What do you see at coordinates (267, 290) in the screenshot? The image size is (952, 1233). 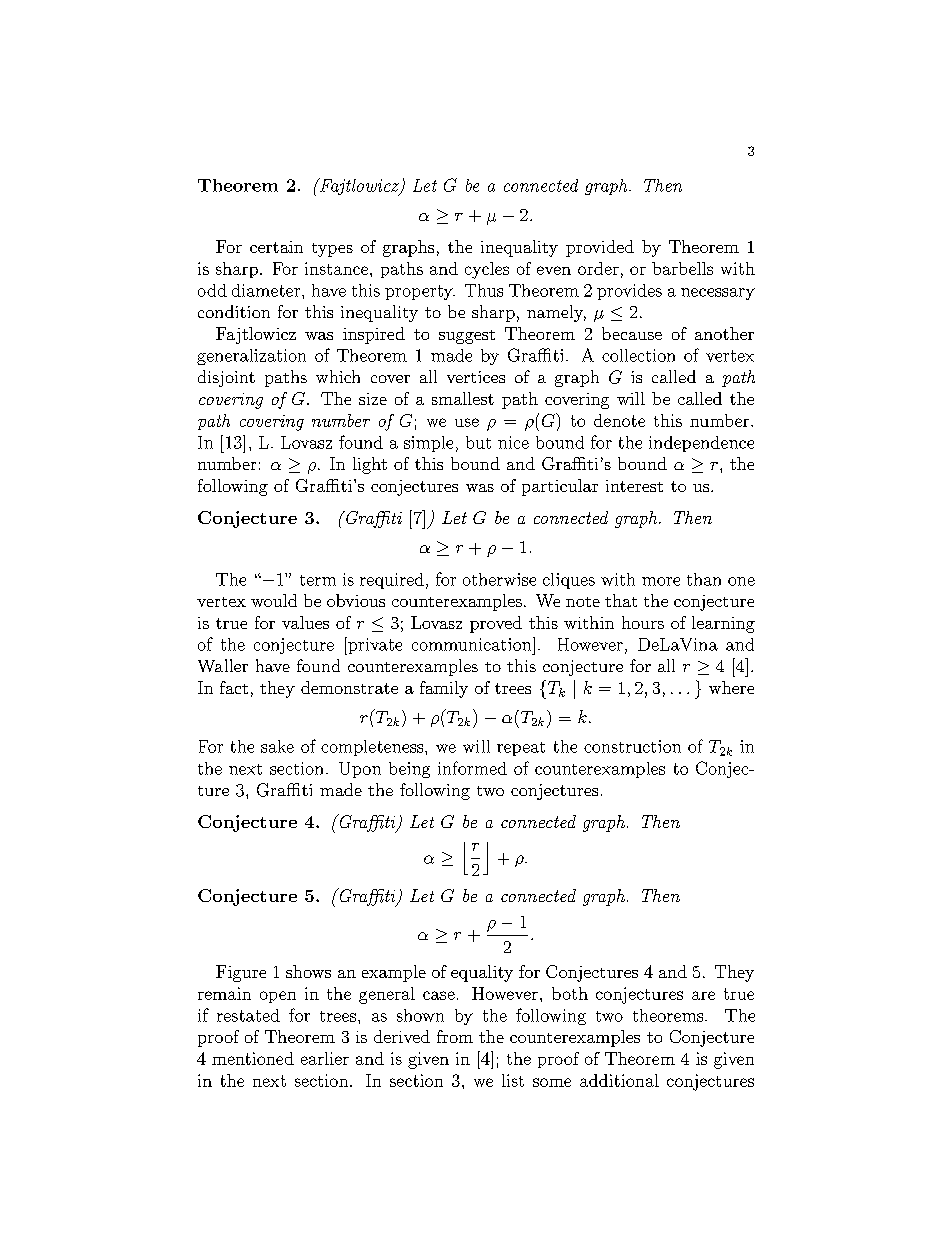 I see `diameter` at bounding box center [267, 290].
